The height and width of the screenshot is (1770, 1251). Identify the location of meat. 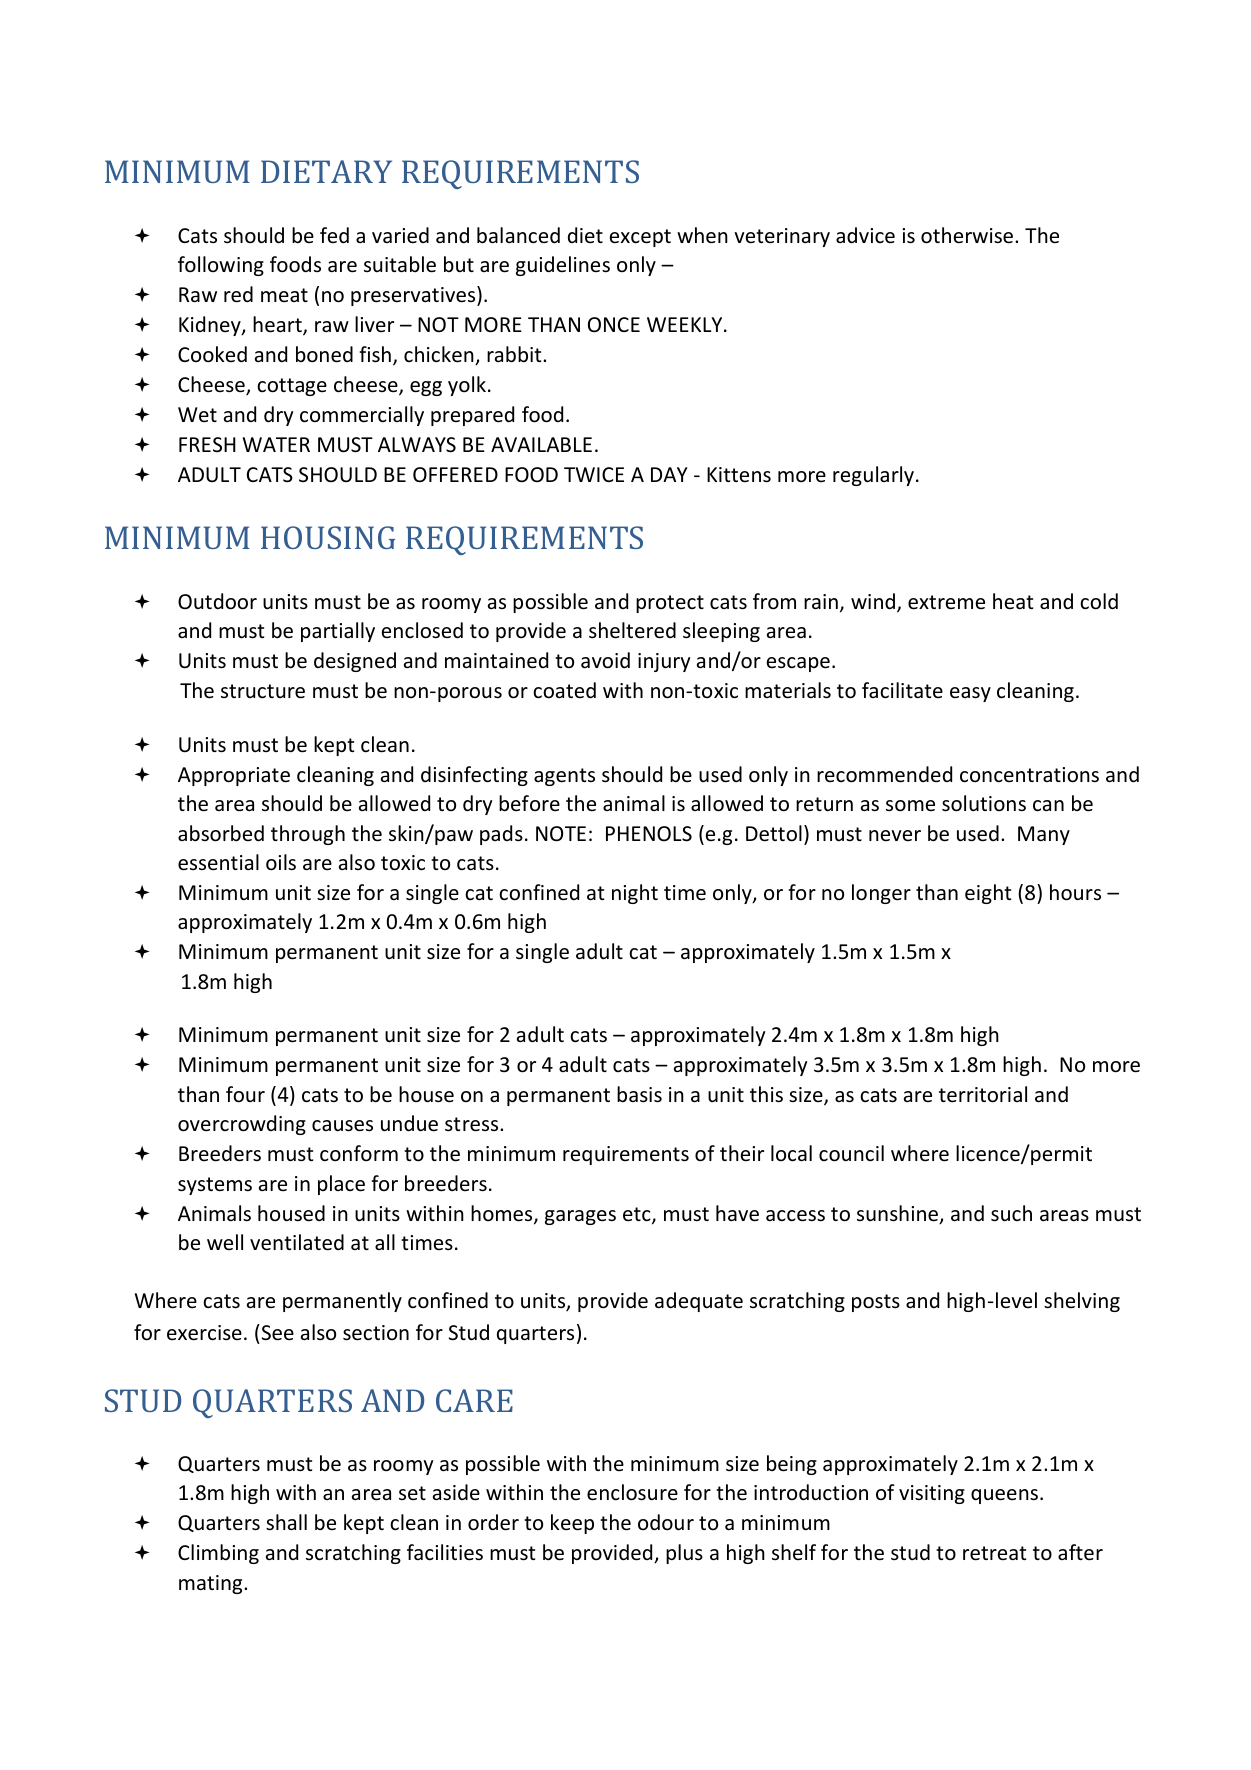
(284, 295).
